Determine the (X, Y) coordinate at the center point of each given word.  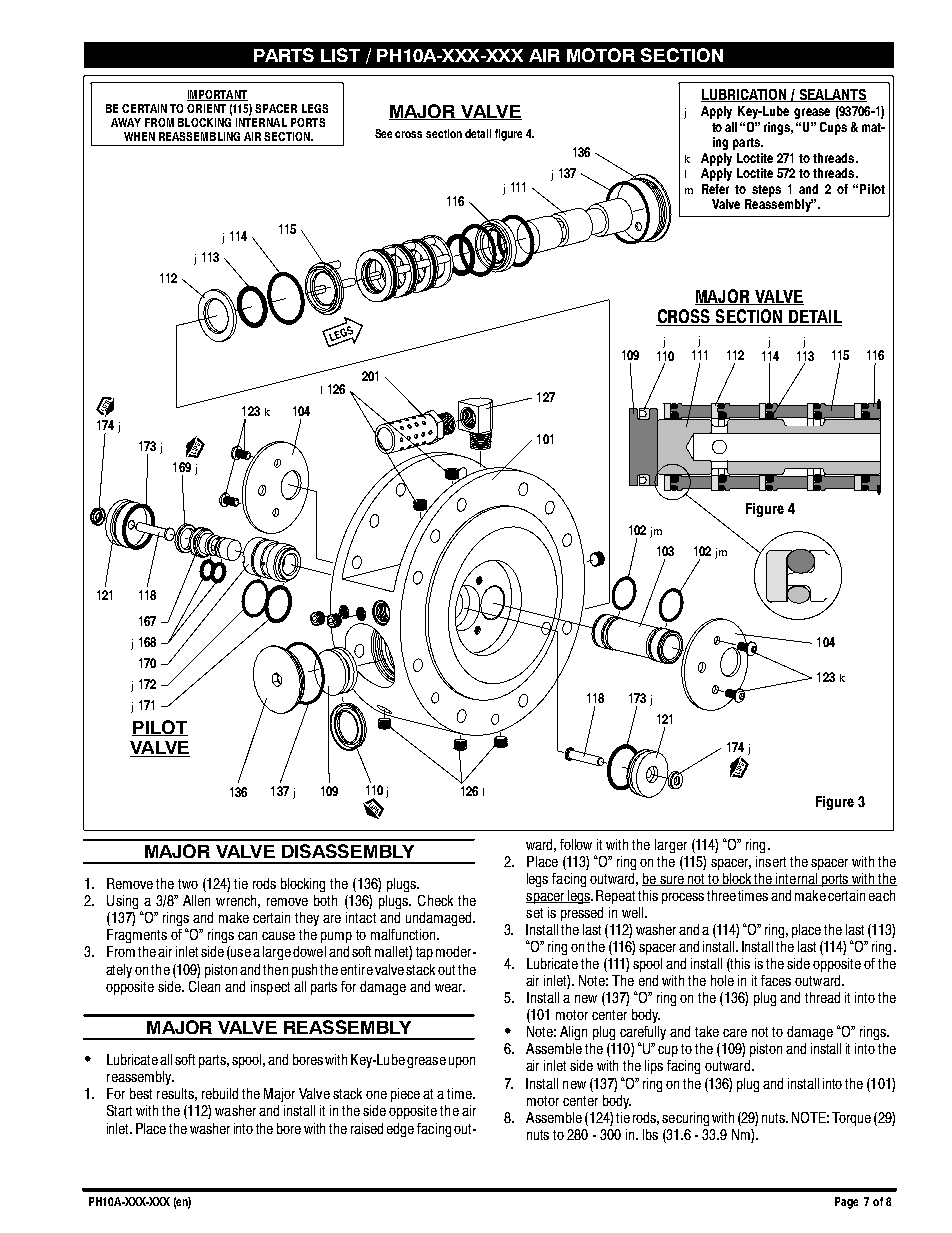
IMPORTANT (217, 95)
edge (400, 1130)
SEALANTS (832, 95)
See (383, 133)
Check (435, 900)
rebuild (220, 1093)
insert (771, 861)
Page (846, 1203)
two (188, 884)
